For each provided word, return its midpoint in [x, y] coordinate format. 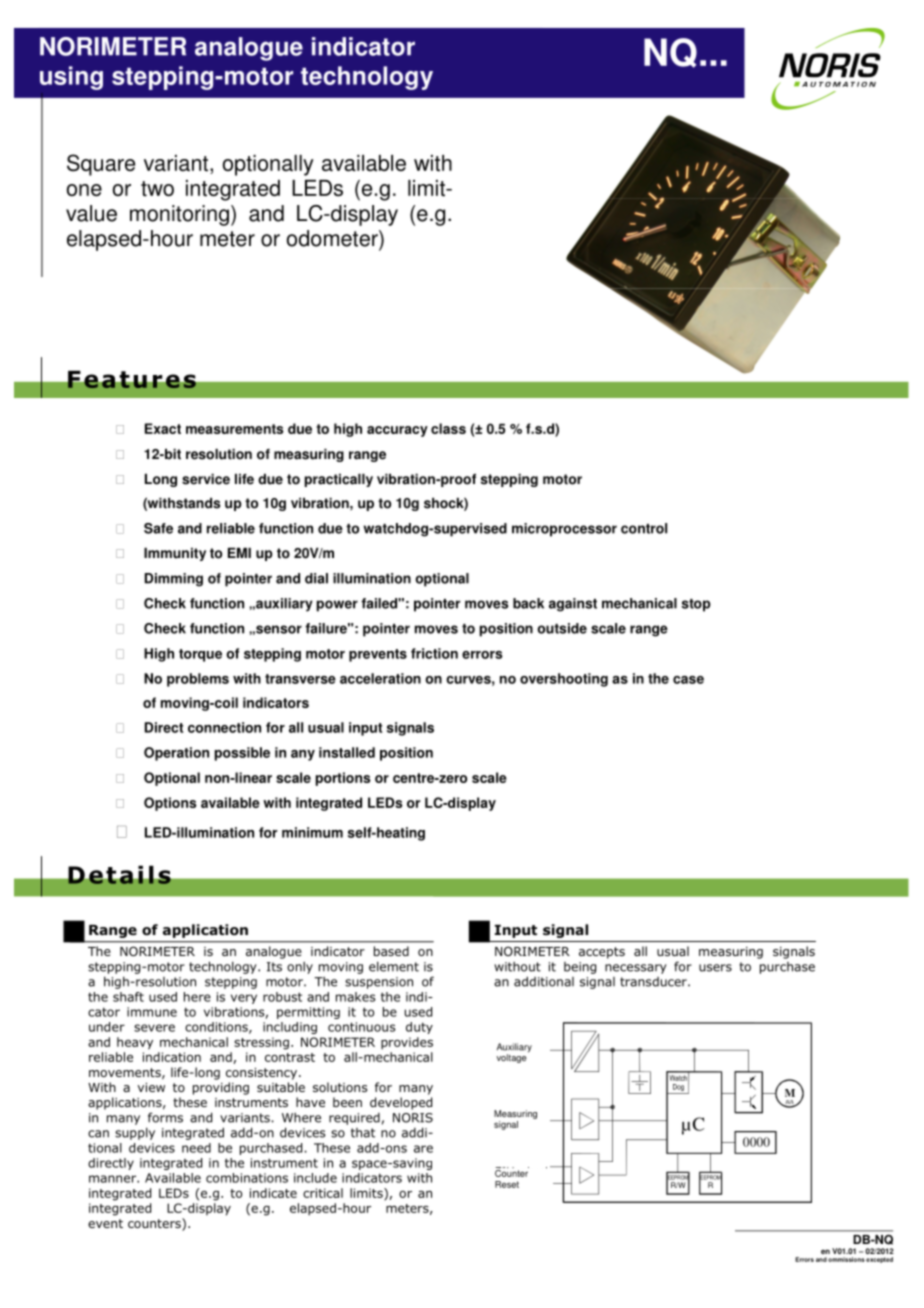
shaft [128, 997]
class [448, 428]
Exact [163, 428]
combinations [247, 1178]
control [644, 528]
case [688, 680]
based [391, 951]
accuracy [397, 431]
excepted [879, 1260]
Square [101, 165]
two [157, 189]
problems [198, 680]
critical [323, 1193]
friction [434, 653]
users [715, 968]
